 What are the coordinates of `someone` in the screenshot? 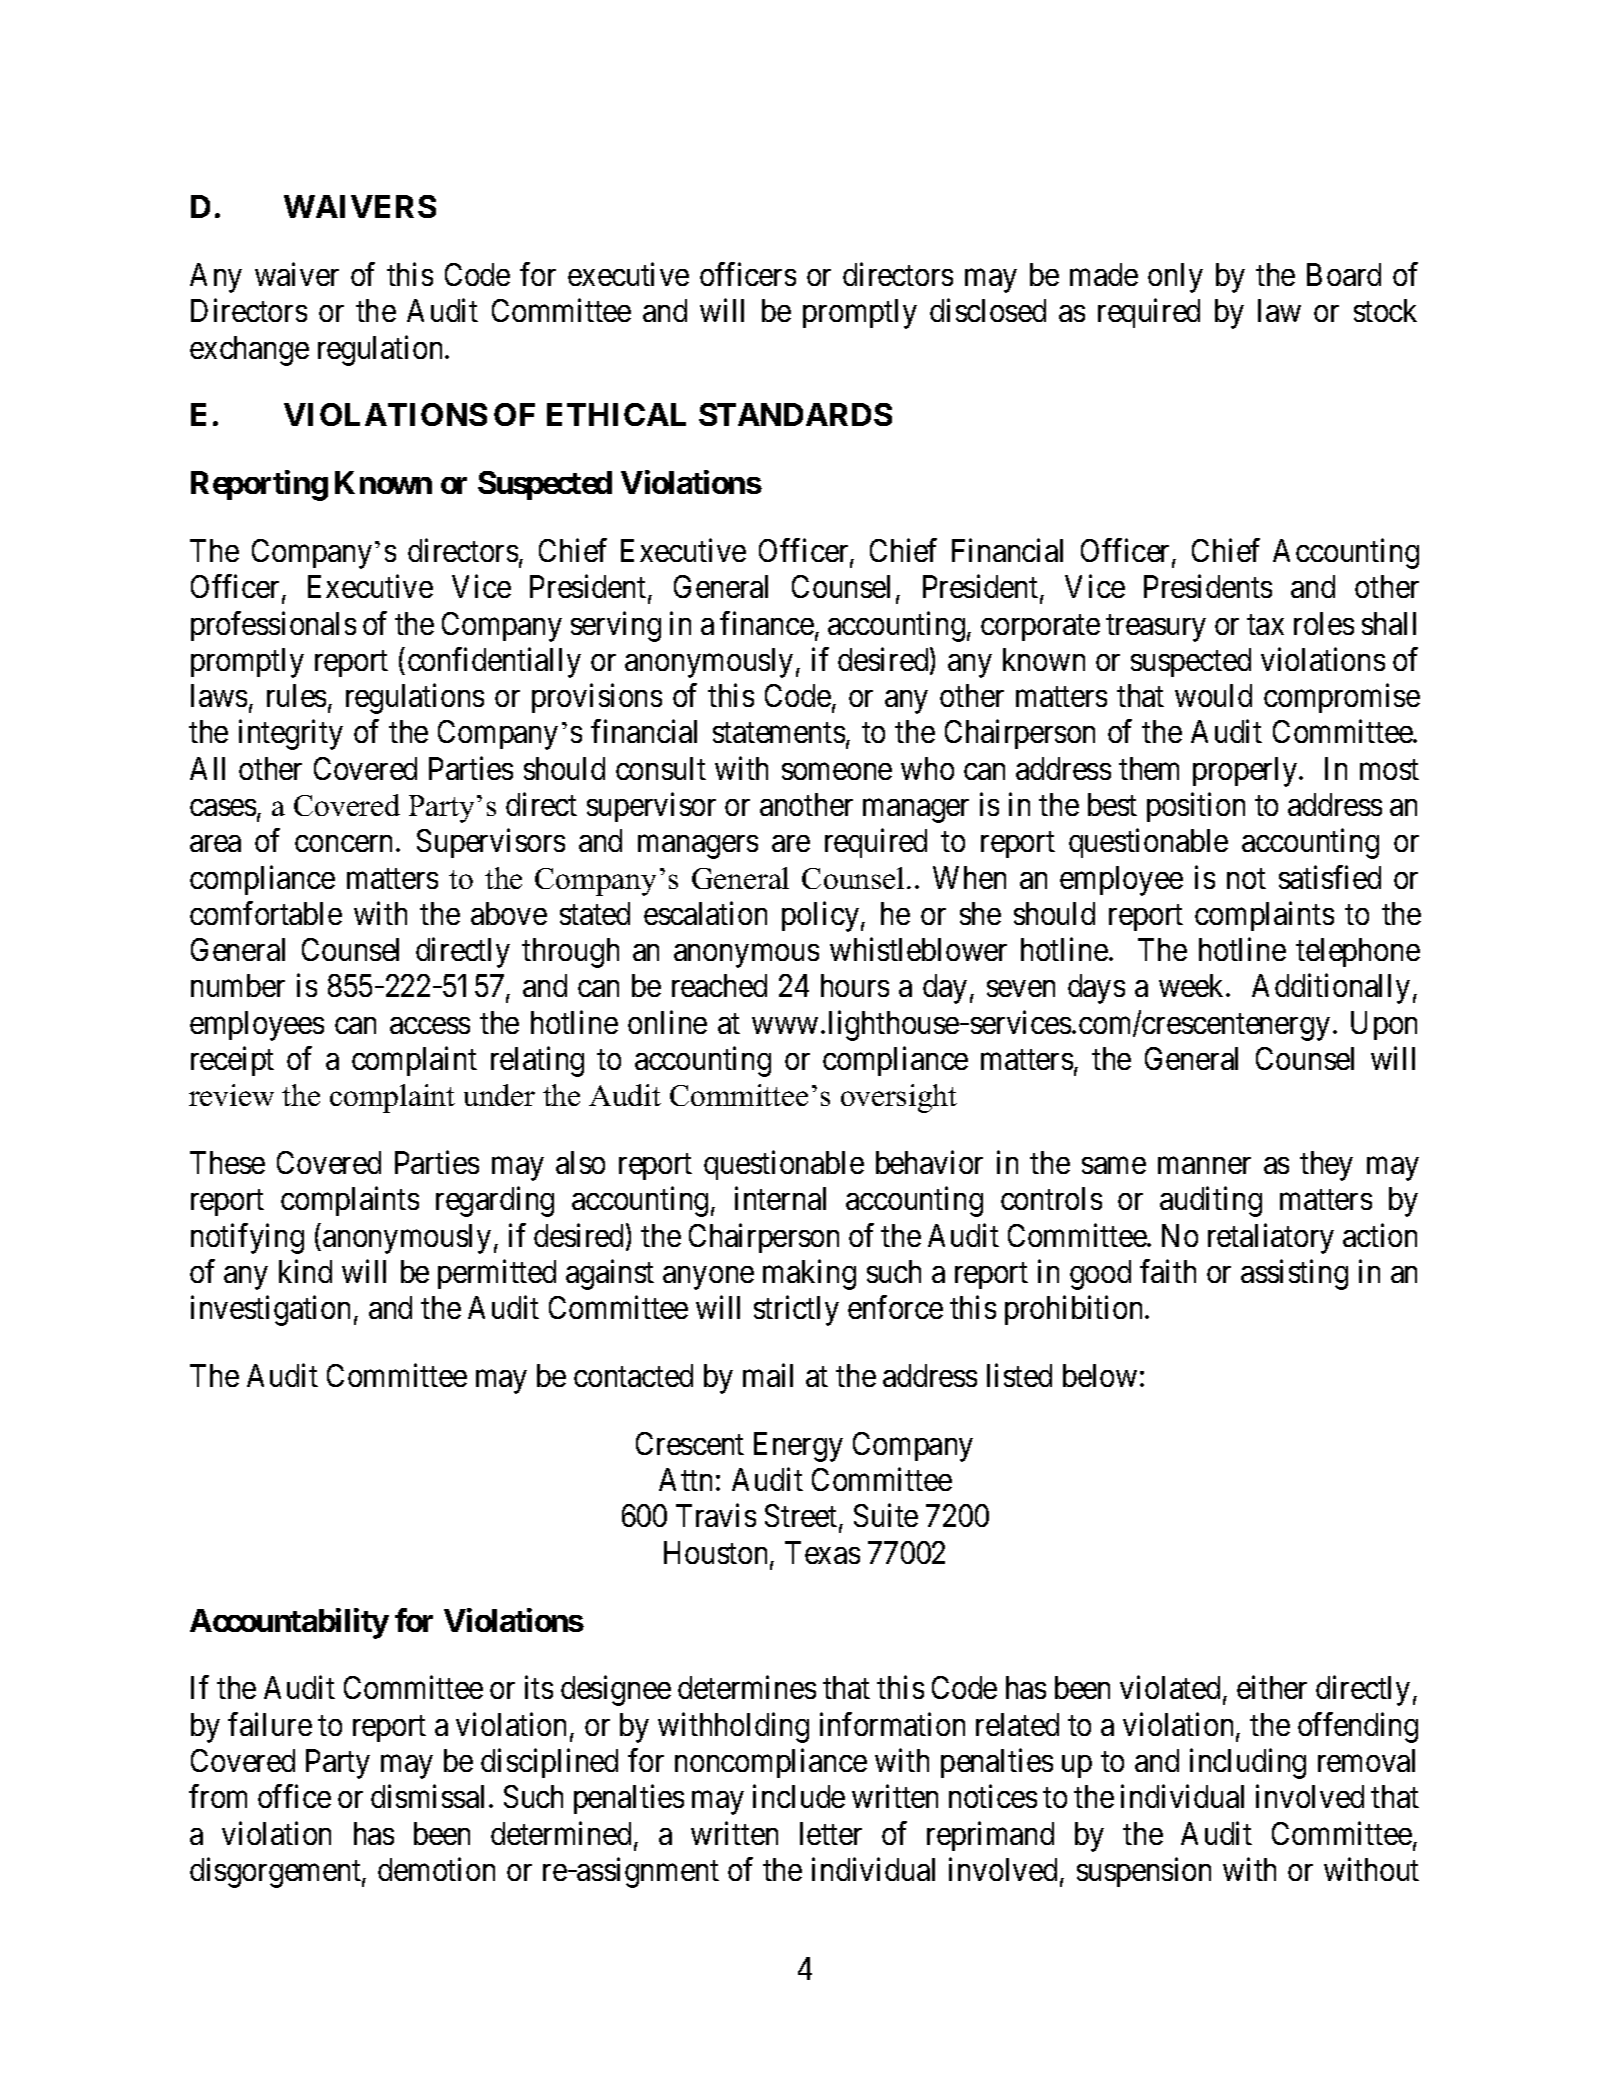 It's located at (837, 771).
